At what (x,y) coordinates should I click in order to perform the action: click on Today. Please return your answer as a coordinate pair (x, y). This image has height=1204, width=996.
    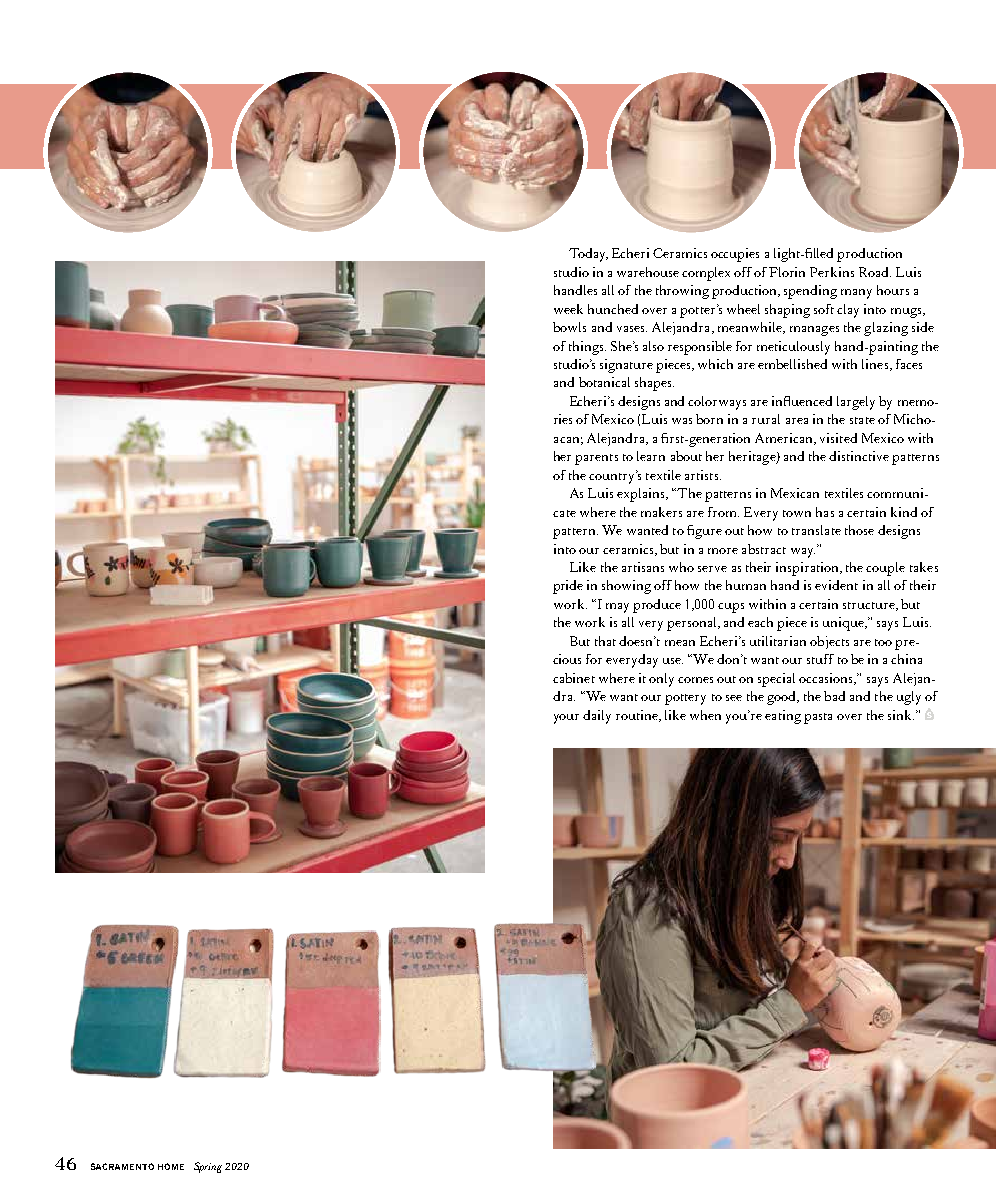
    Looking at the image, I should click on (588, 255).
